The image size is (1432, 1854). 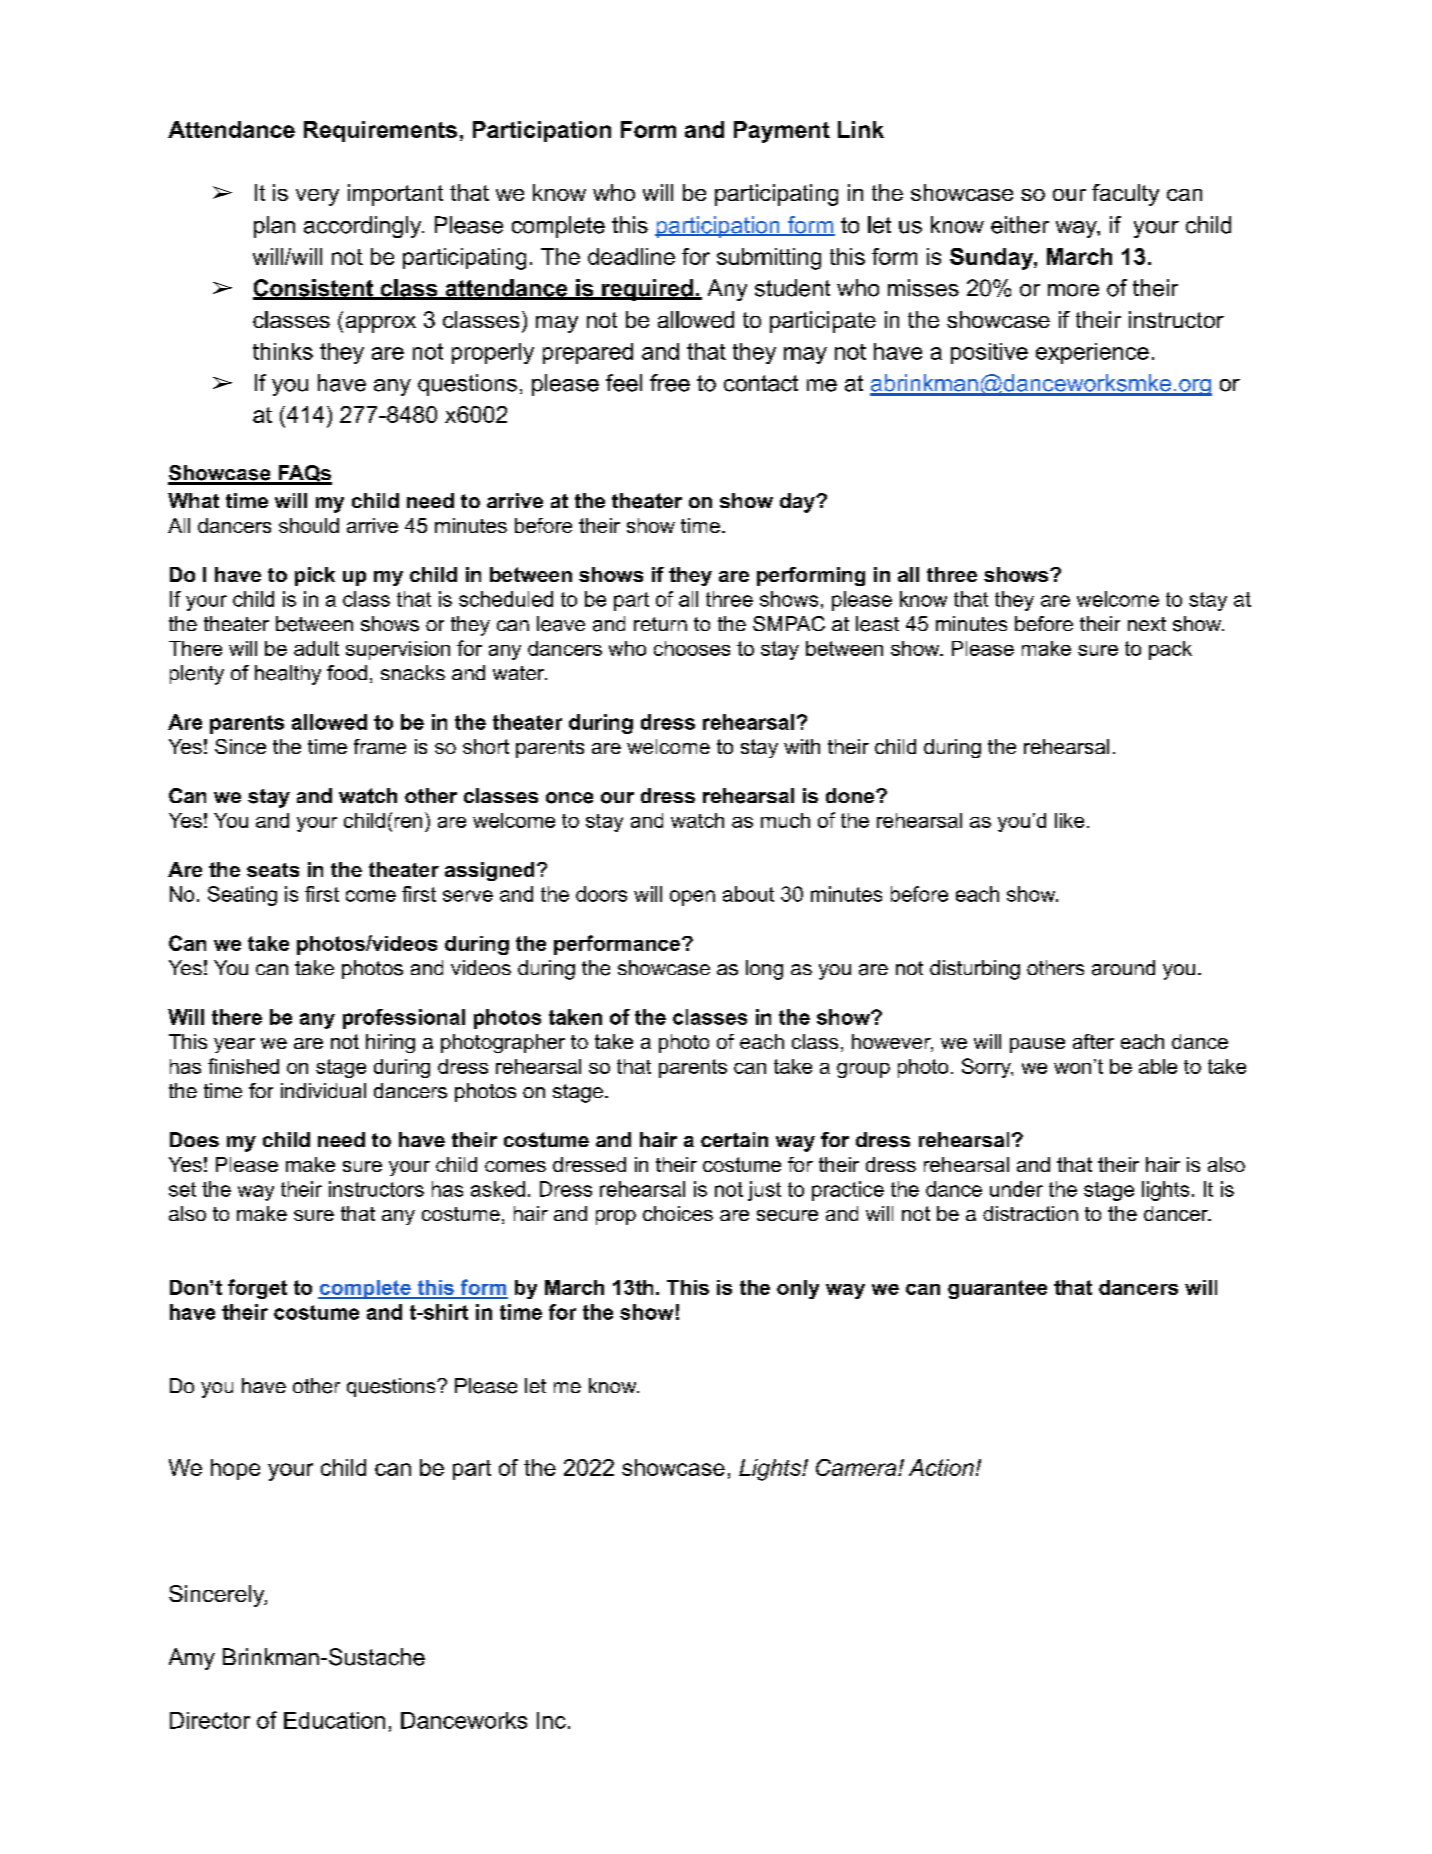 I want to click on around, so click(x=1123, y=968).
